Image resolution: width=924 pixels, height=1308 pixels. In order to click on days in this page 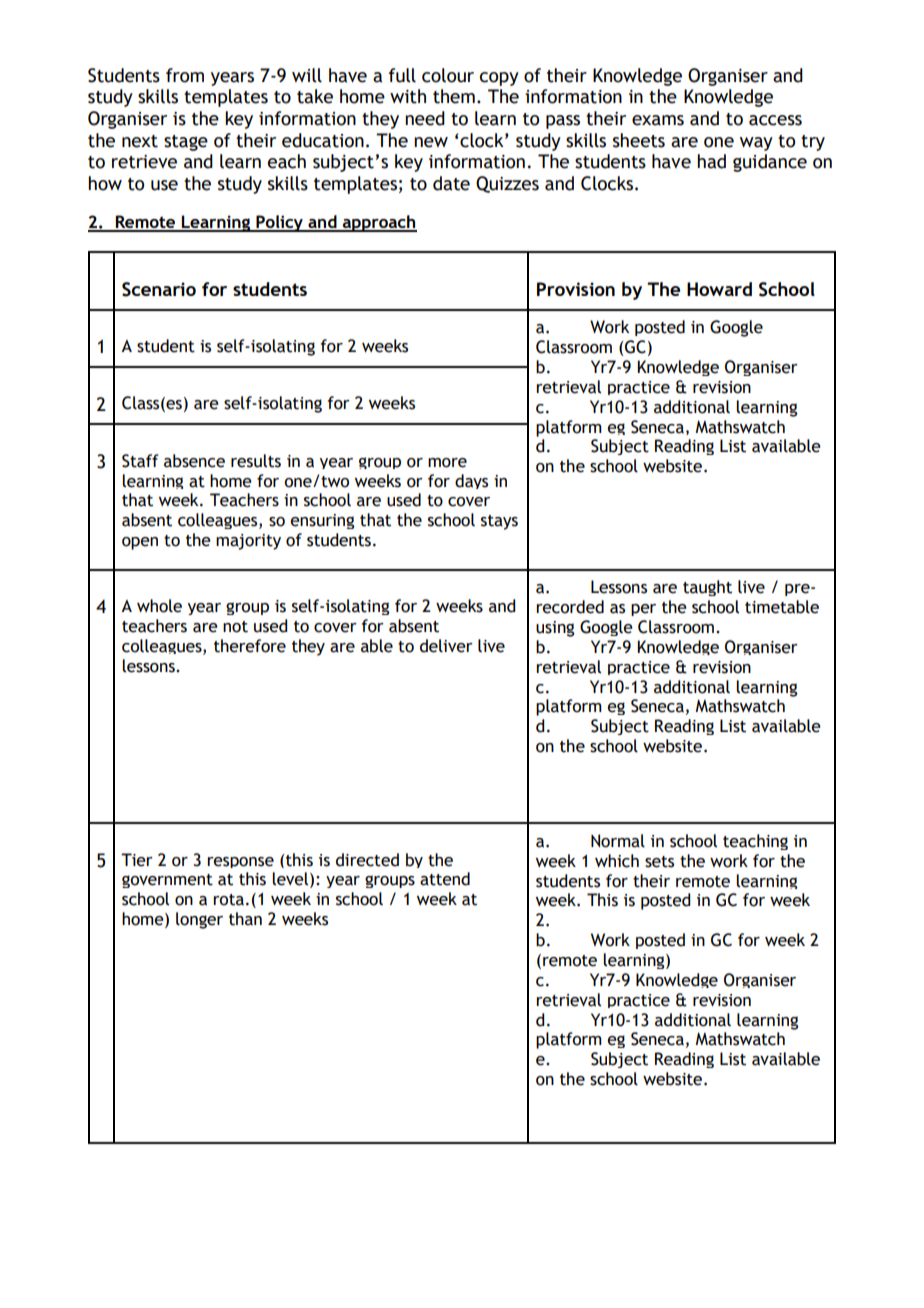, I will do `click(471, 481)`.
